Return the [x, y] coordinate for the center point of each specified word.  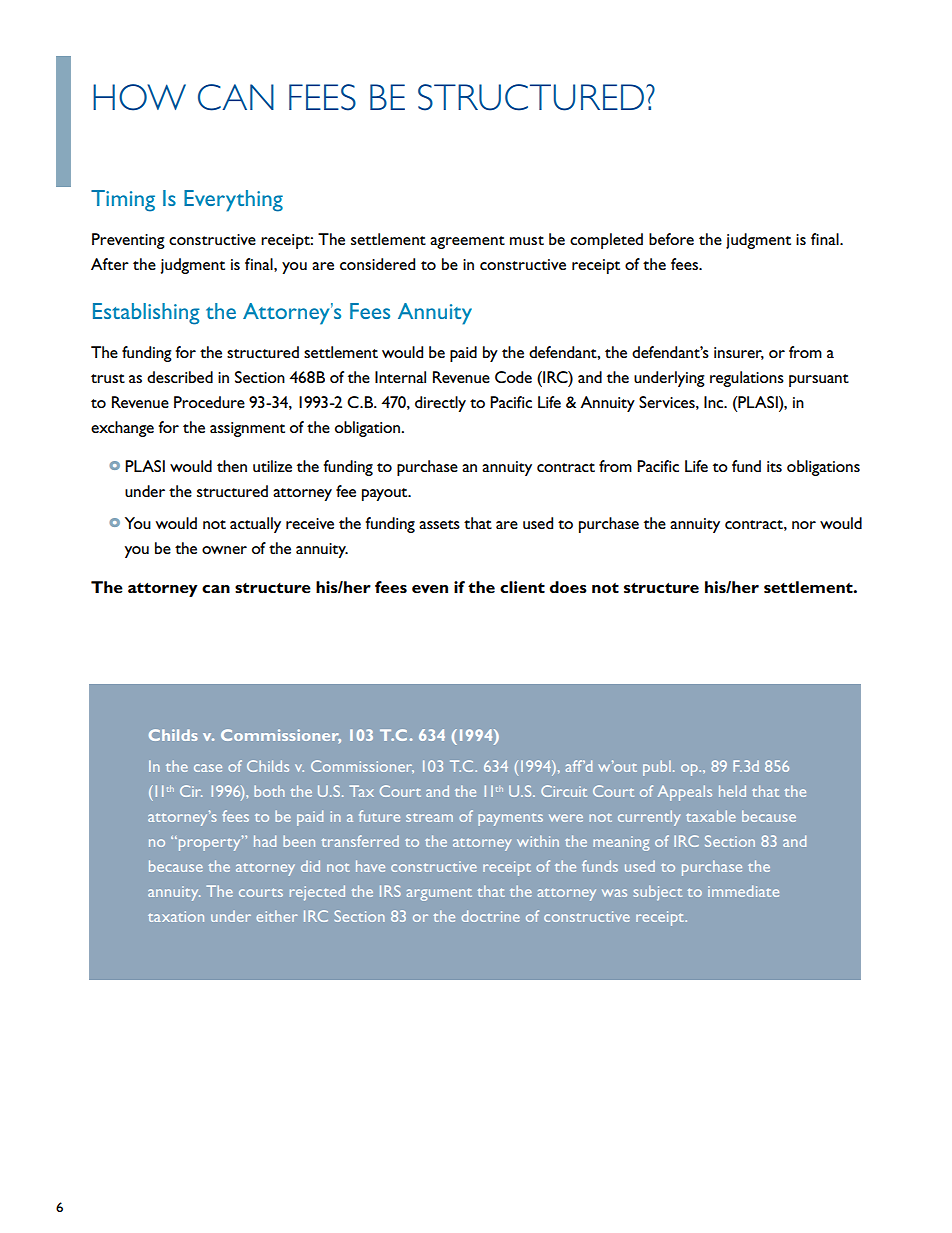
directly [440, 404]
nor [804, 525]
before [671, 239]
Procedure [209, 402]
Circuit [564, 791]
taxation [176, 916]
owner [224, 550]
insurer [739, 353]
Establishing [146, 314]
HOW [139, 97]
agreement [467, 242]
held [732, 791]
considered [377, 264]
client [522, 587]
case [208, 768]
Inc [715, 402]
